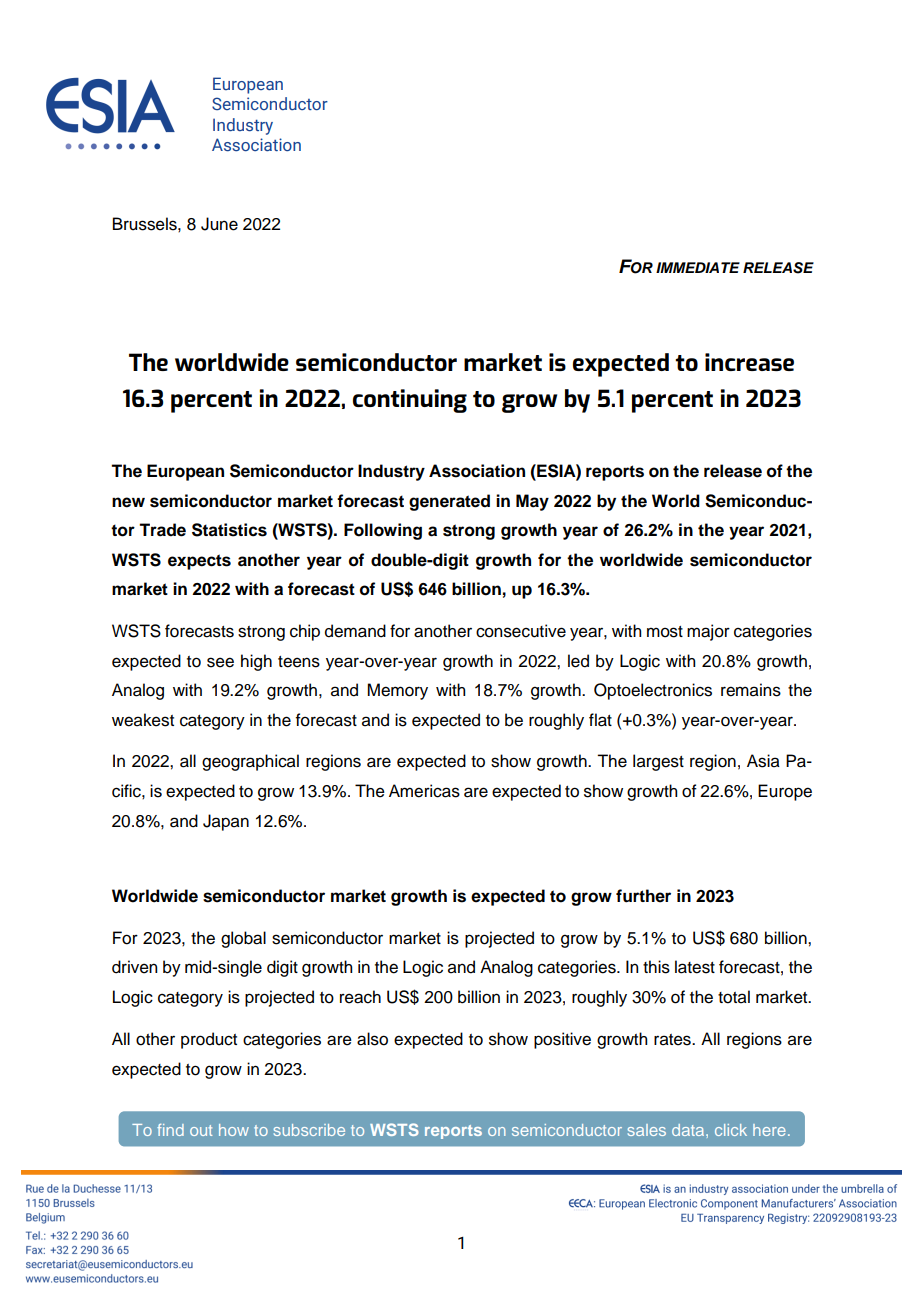 Image resolution: width=924 pixels, height=1308 pixels. I want to click on largest, so click(658, 762).
